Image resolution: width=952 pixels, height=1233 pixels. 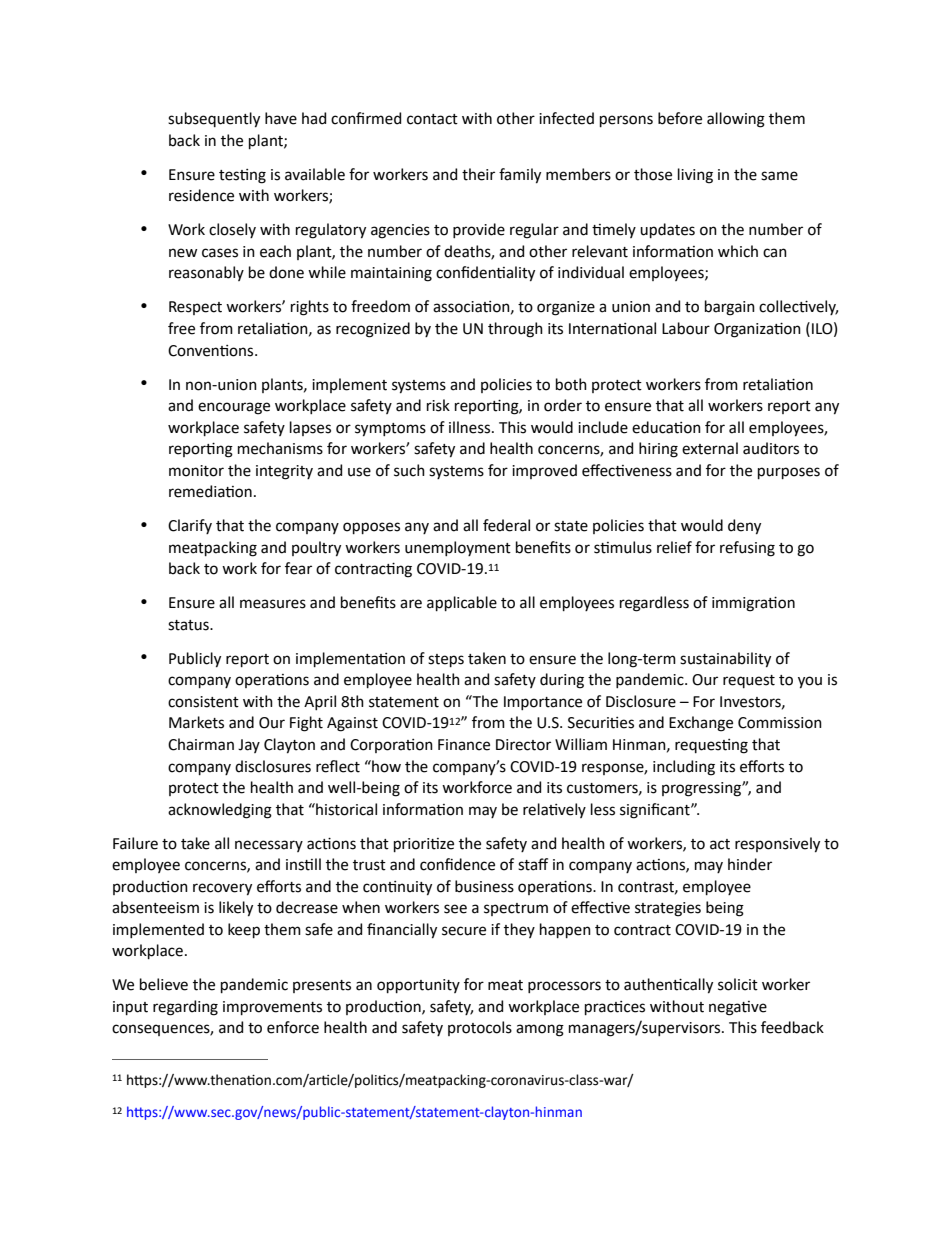 I want to click on allowing, so click(x=736, y=120).
